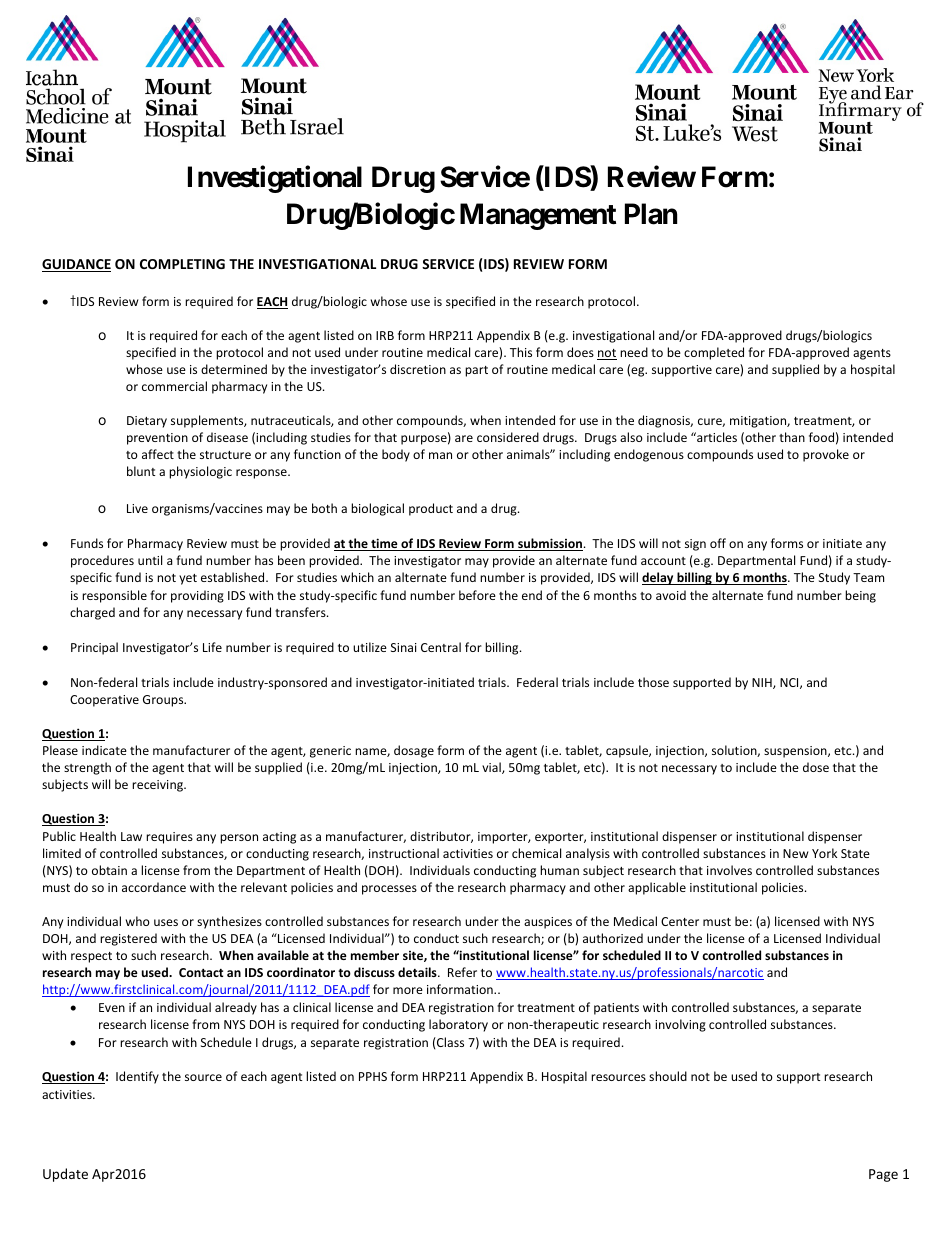 The image size is (952, 1233). What do you see at coordinates (538, 216) in the document?
I see `Management` at bounding box center [538, 216].
